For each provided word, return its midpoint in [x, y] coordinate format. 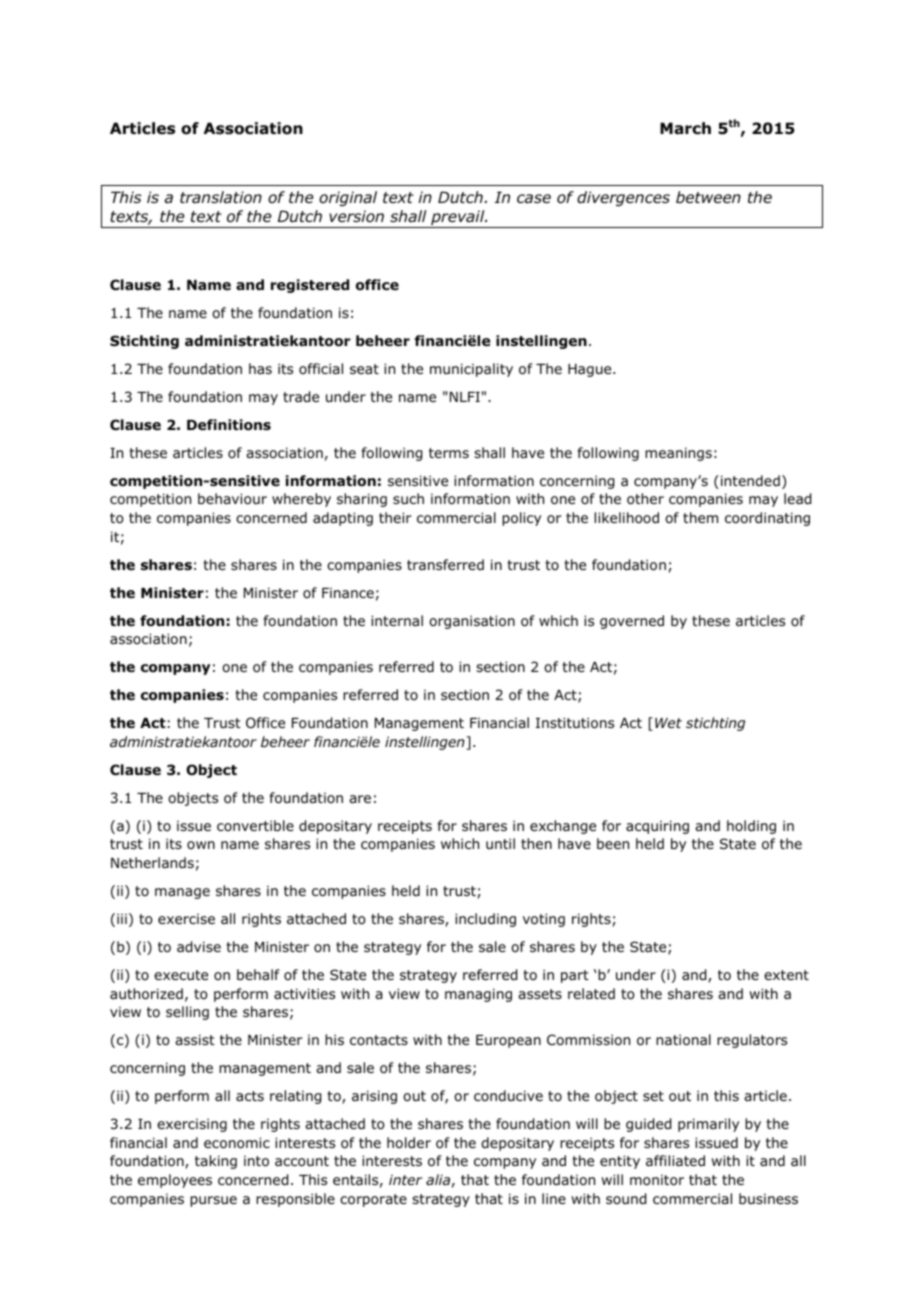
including [485, 920]
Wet [668, 723]
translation [221, 197]
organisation [472, 622]
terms [449, 453]
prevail [458, 219]
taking [216, 1162]
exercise [186, 919]
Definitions [229, 425]
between [708, 197]
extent [786, 975]
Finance [348, 593]
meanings [678, 454]
